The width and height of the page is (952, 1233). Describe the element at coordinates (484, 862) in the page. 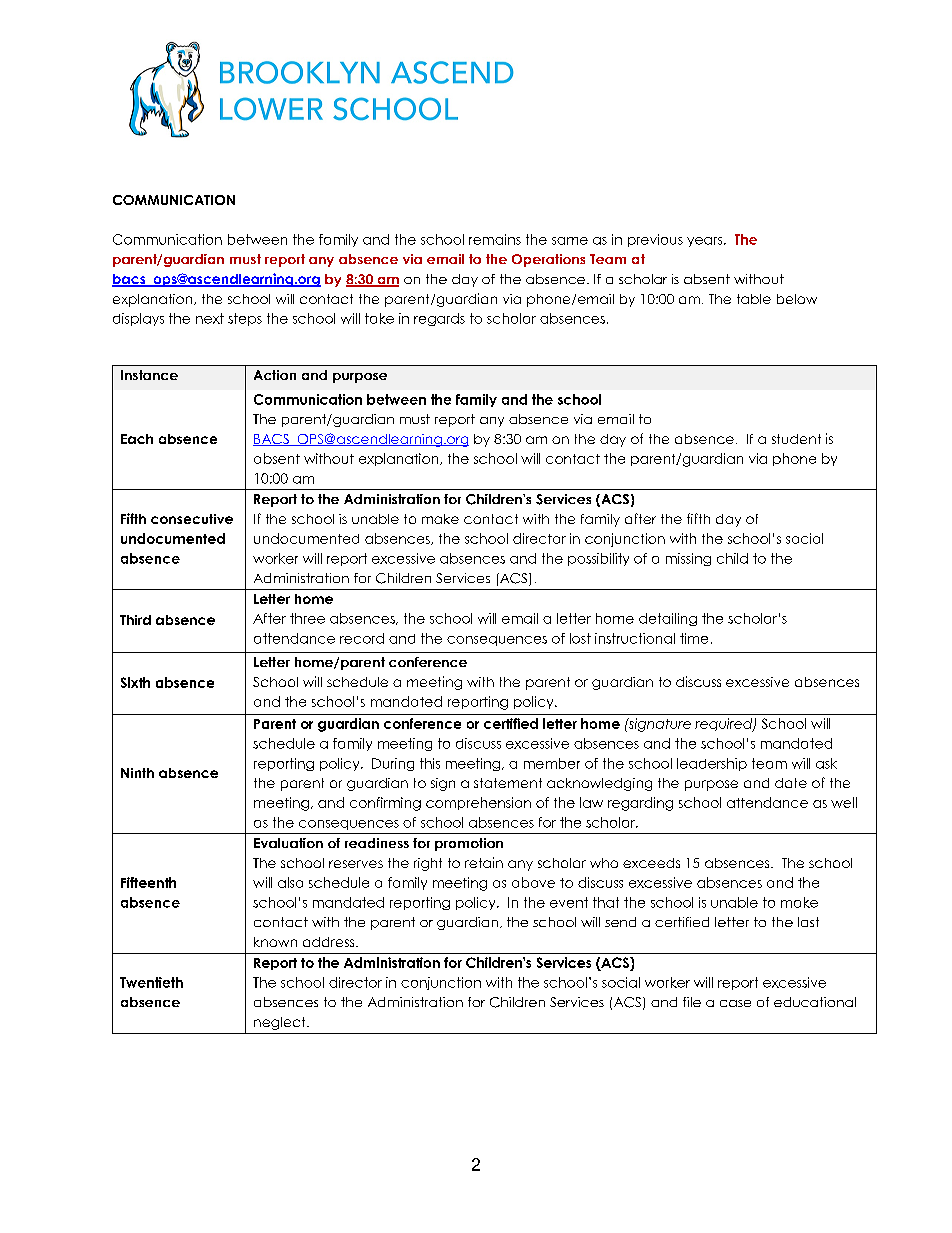

I see `retain` at that location.
